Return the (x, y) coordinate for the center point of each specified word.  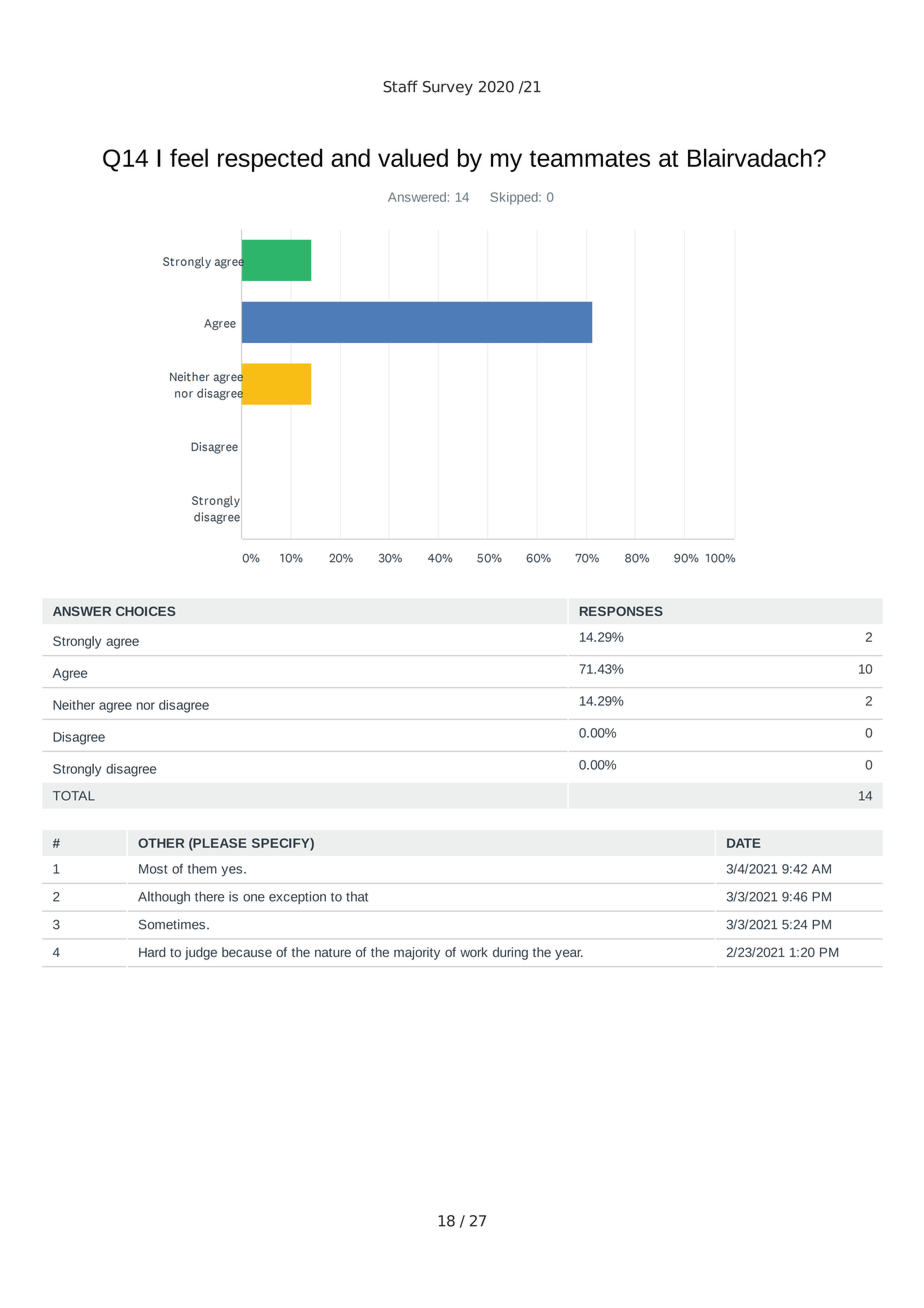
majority (417, 953)
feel (189, 157)
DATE (743, 843)
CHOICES (146, 611)
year (569, 954)
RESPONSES (621, 611)
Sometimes (172, 924)
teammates (589, 158)
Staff (400, 86)
